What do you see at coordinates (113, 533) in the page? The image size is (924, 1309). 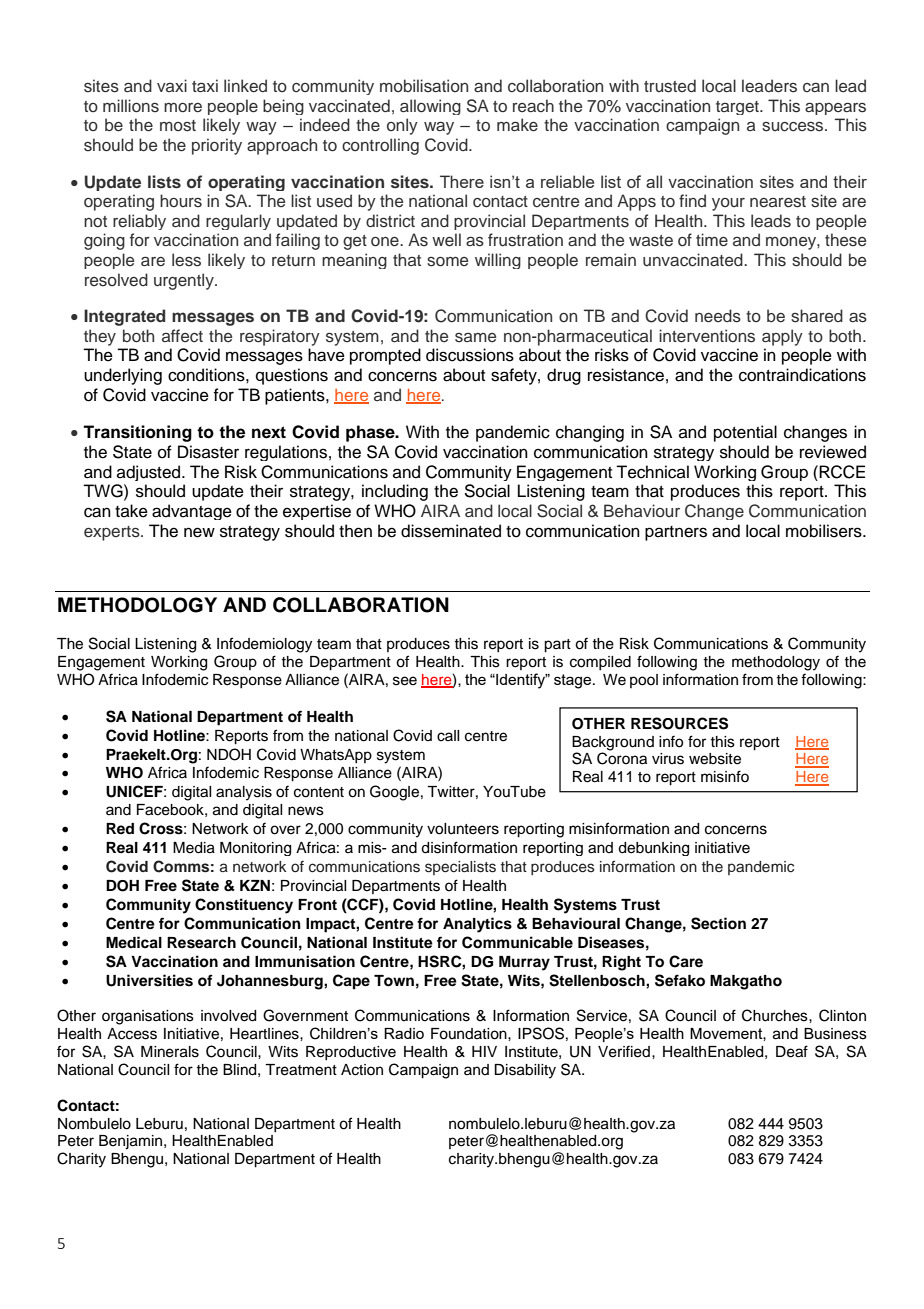 I see `experts` at bounding box center [113, 533].
